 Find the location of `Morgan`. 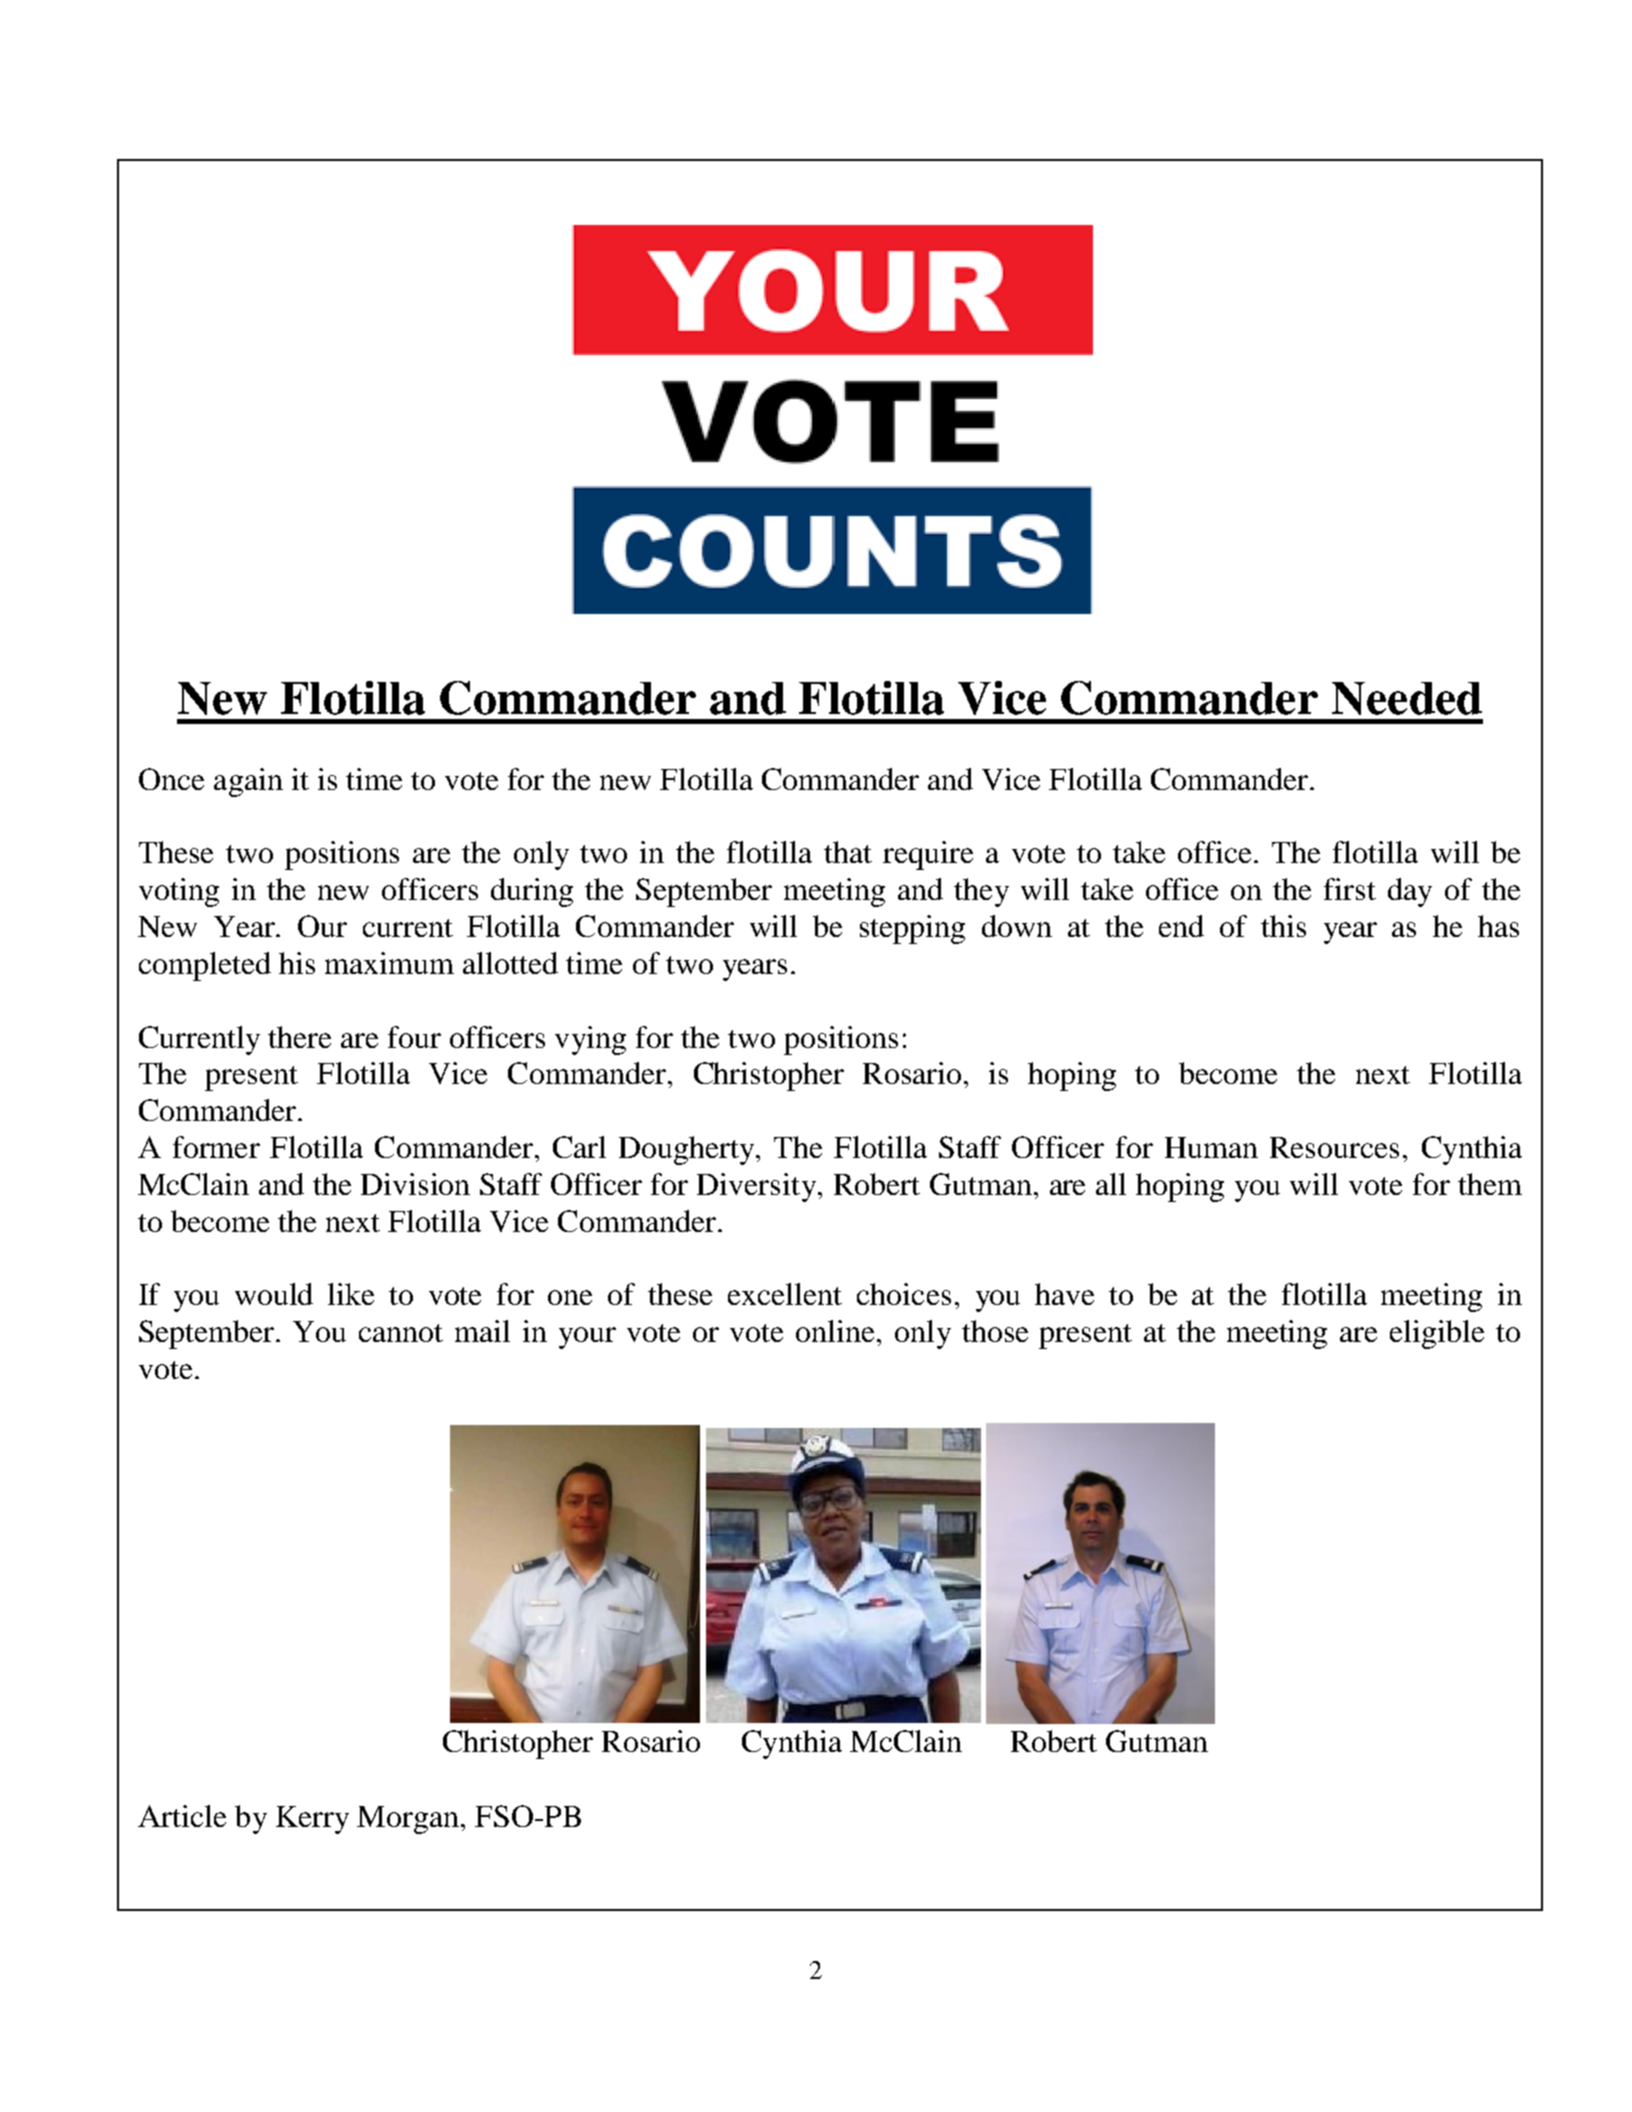

Morgan is located at coordinates (408, 1820).
